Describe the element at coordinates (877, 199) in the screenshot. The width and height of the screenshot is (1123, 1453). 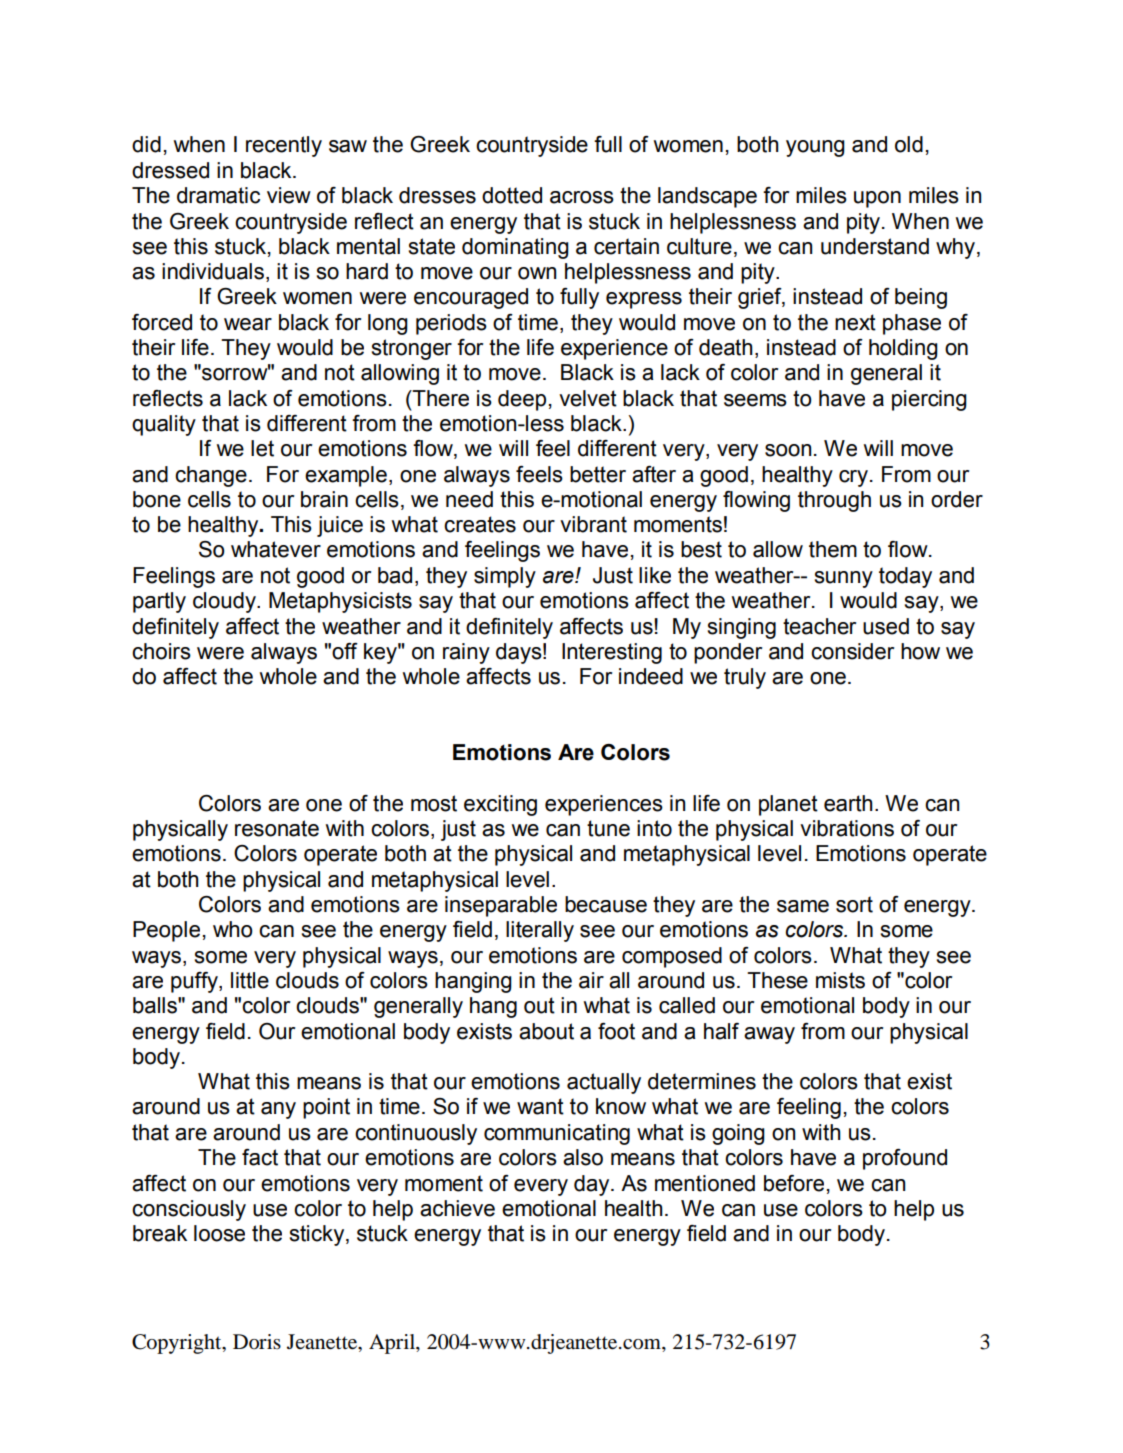
I see `upon` at that location.
